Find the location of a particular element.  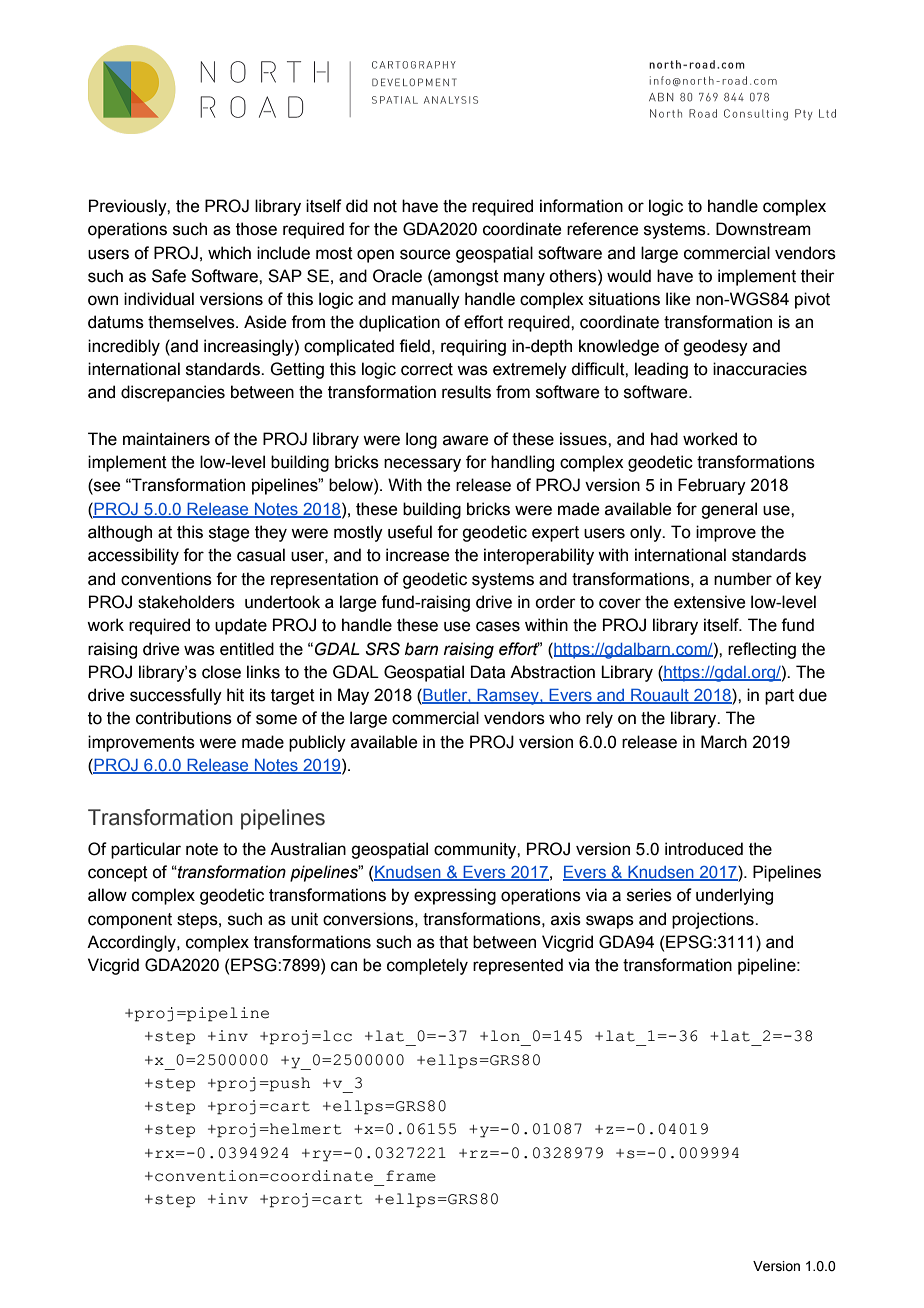

that is located at coordinates (453, 942).
